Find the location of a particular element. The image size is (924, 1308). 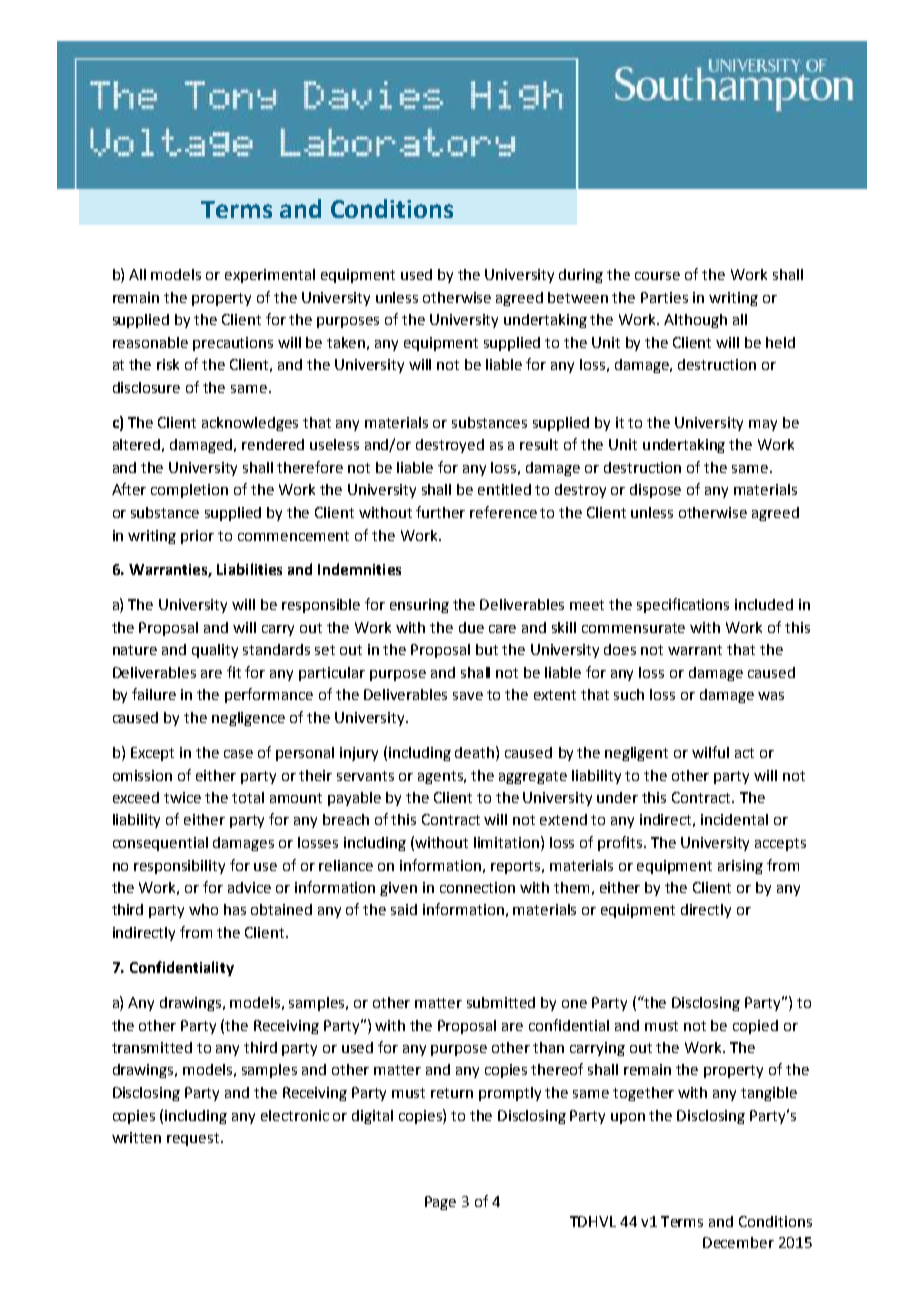

request is located at coordinates (194, 1139).
